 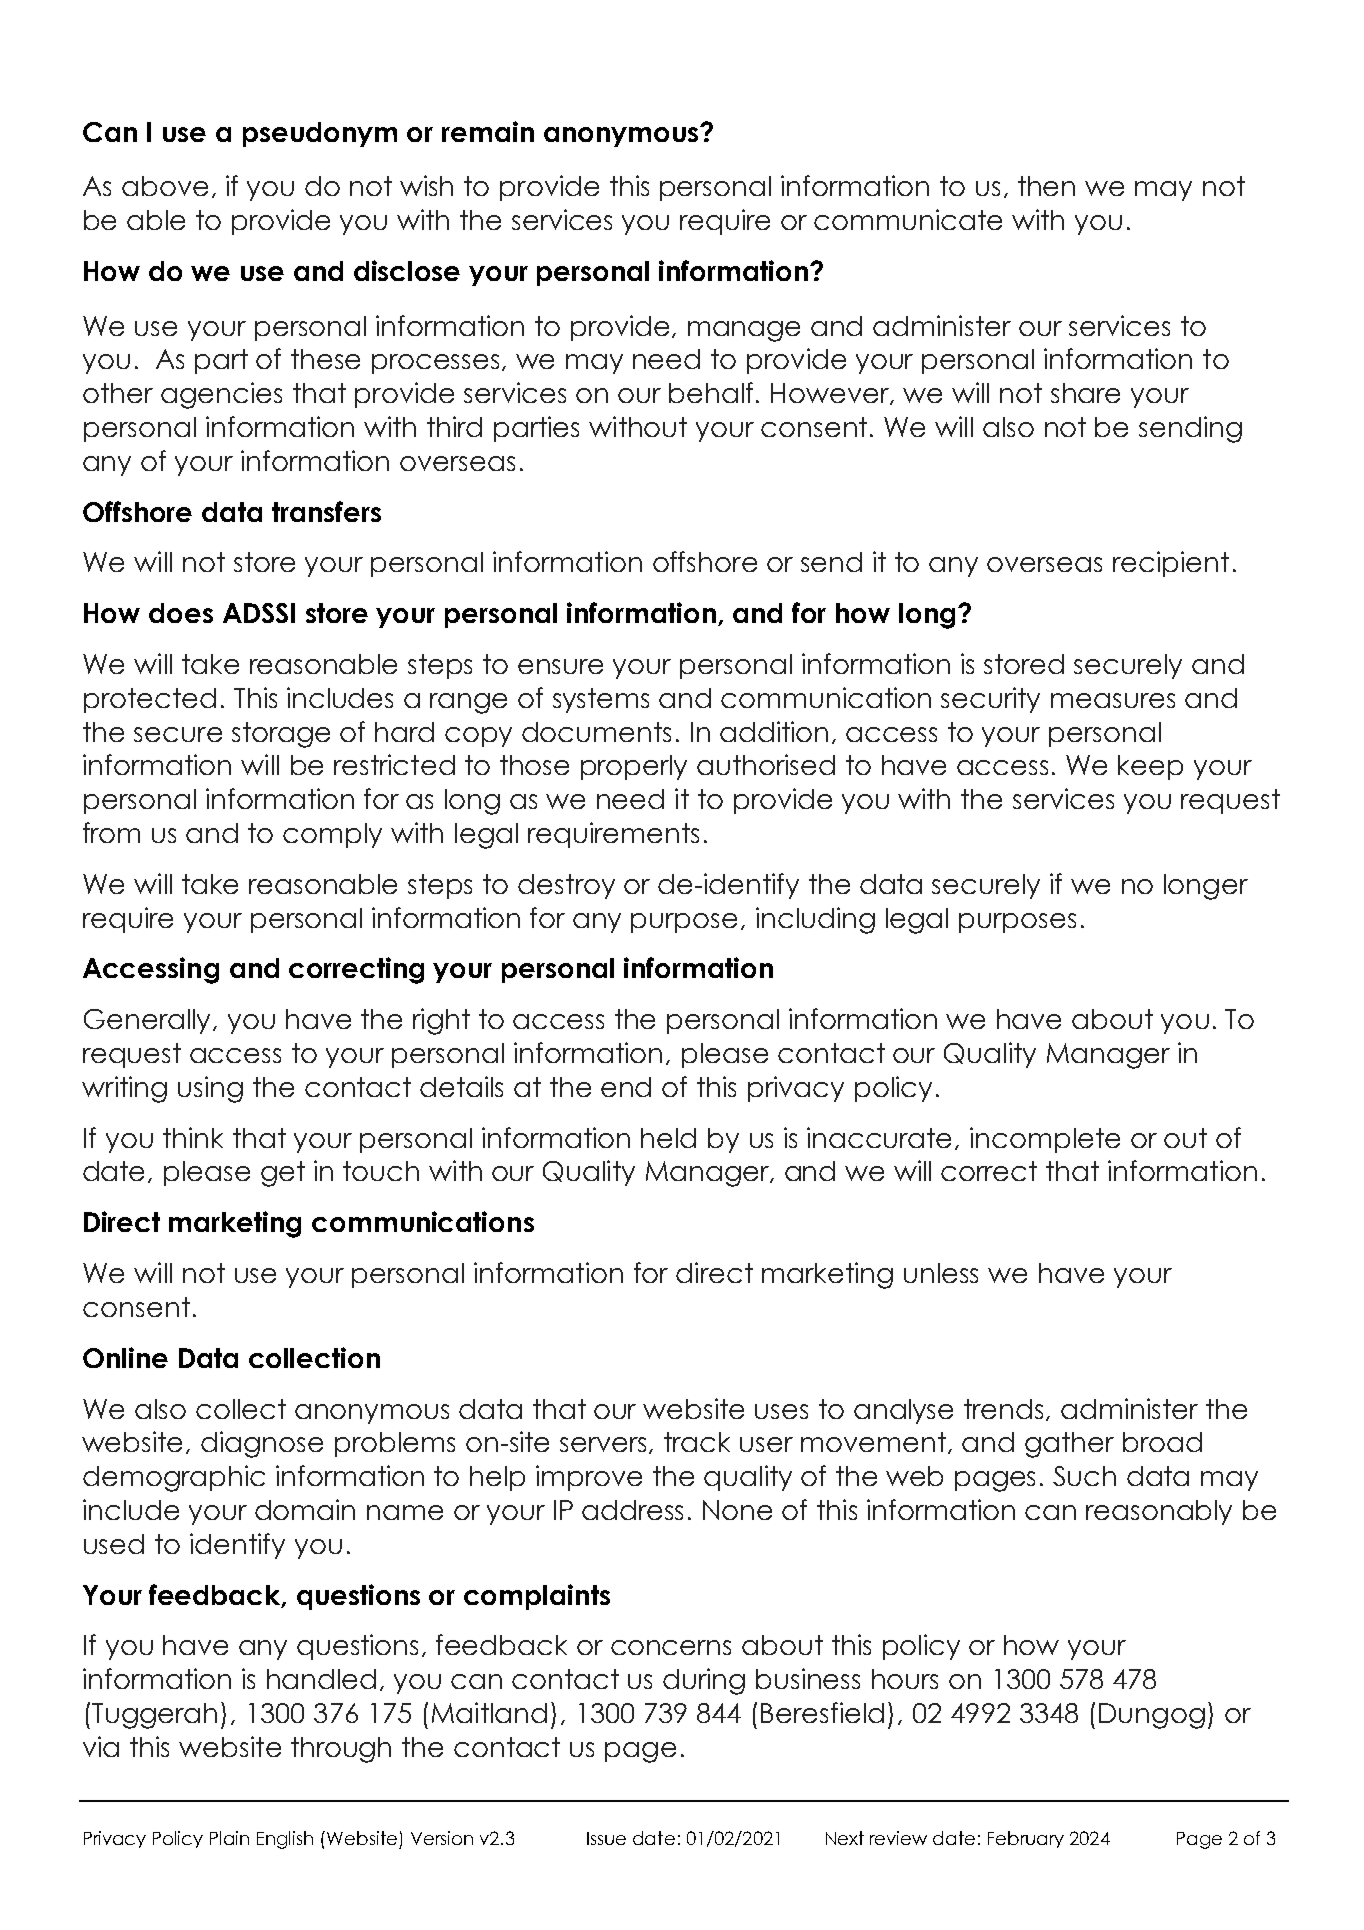 What do you see at coordinates (606, 1838) in the page?
I see `Issue` at bounding box center [606, 1838].
